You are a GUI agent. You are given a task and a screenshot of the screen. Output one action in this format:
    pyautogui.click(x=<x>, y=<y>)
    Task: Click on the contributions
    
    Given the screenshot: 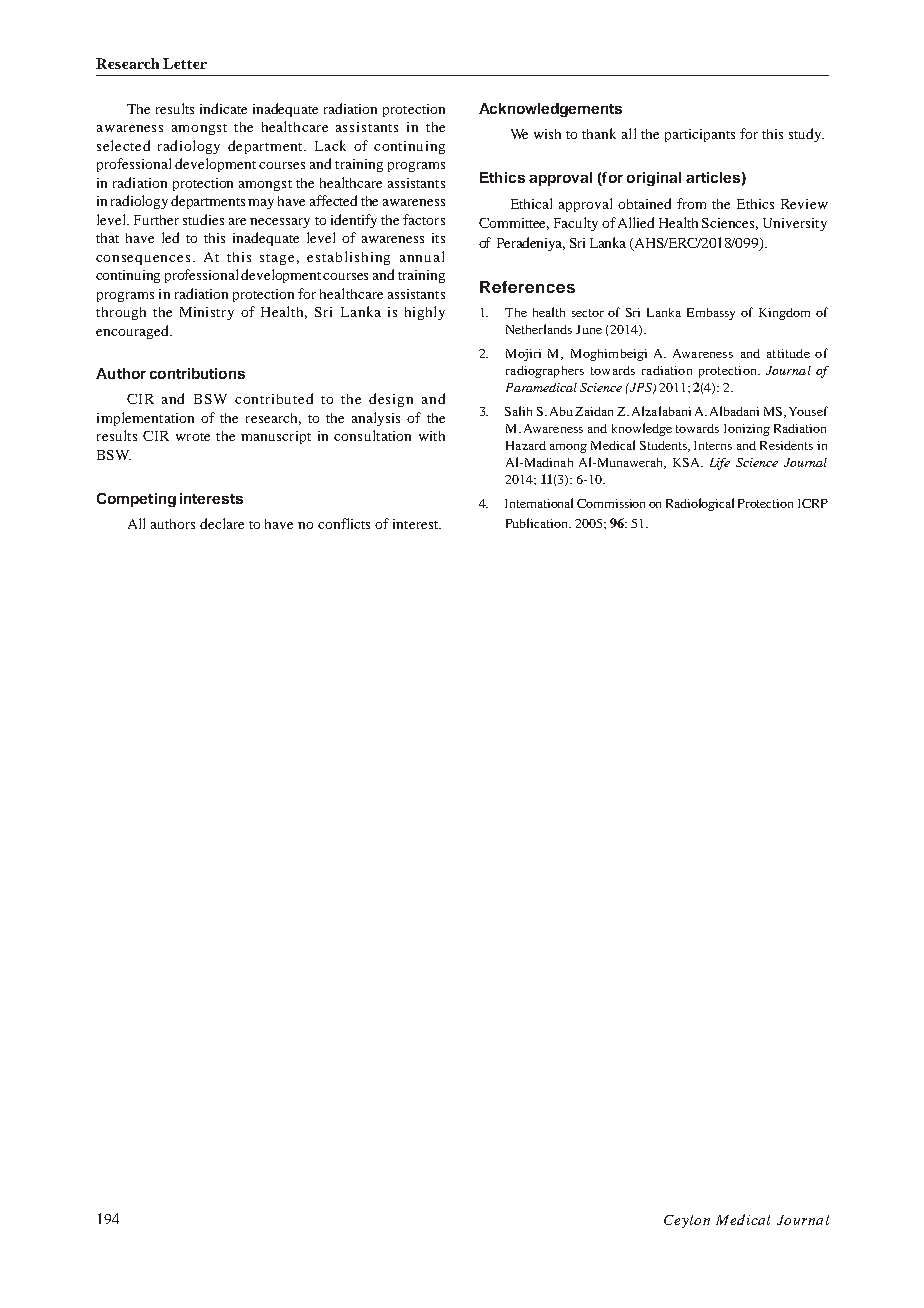 What is the action you would take?
    pyautogui.click(x=197, y=373)
